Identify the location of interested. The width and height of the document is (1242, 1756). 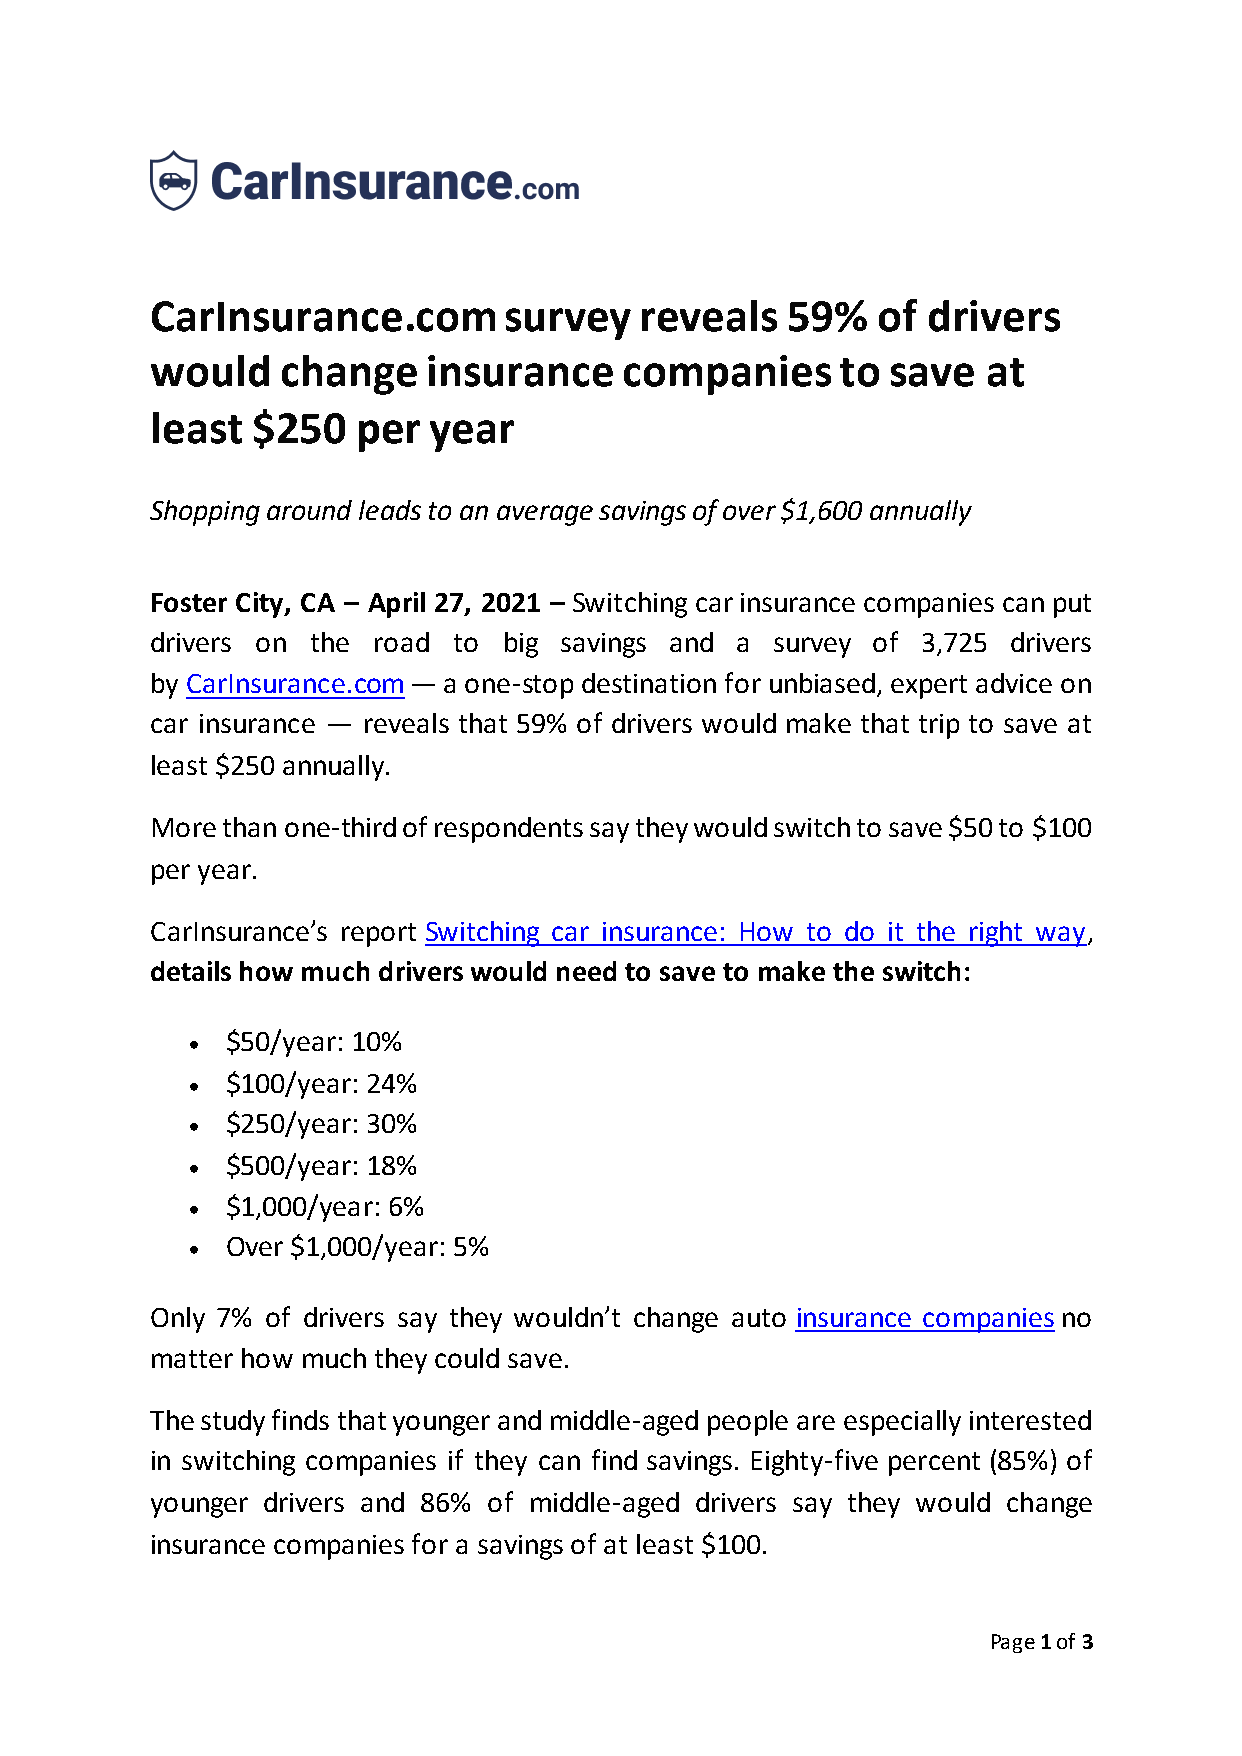
(1030, 1420).
